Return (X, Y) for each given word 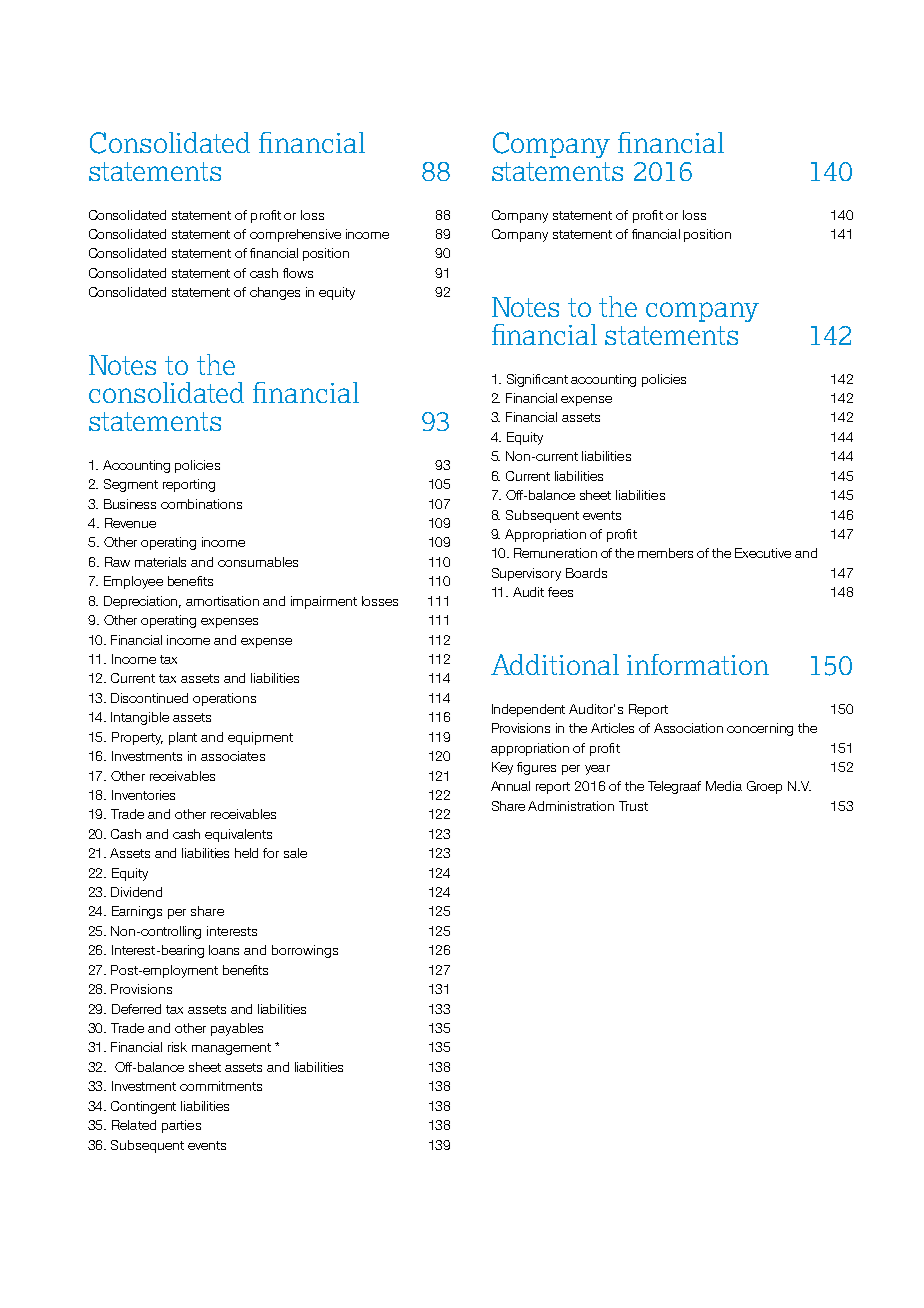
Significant (537, 380)
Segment (131, 485)
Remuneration (555, 553)
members (665, 553)
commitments (221, 1086)
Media (724, 786)
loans (224, 950)
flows (298, 273)
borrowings (305, 951)
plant (183, 738)
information (698, 664)
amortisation (222, 601)
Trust (633, 806)
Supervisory (526, 574)
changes (275, 293)
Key (502, 768)
